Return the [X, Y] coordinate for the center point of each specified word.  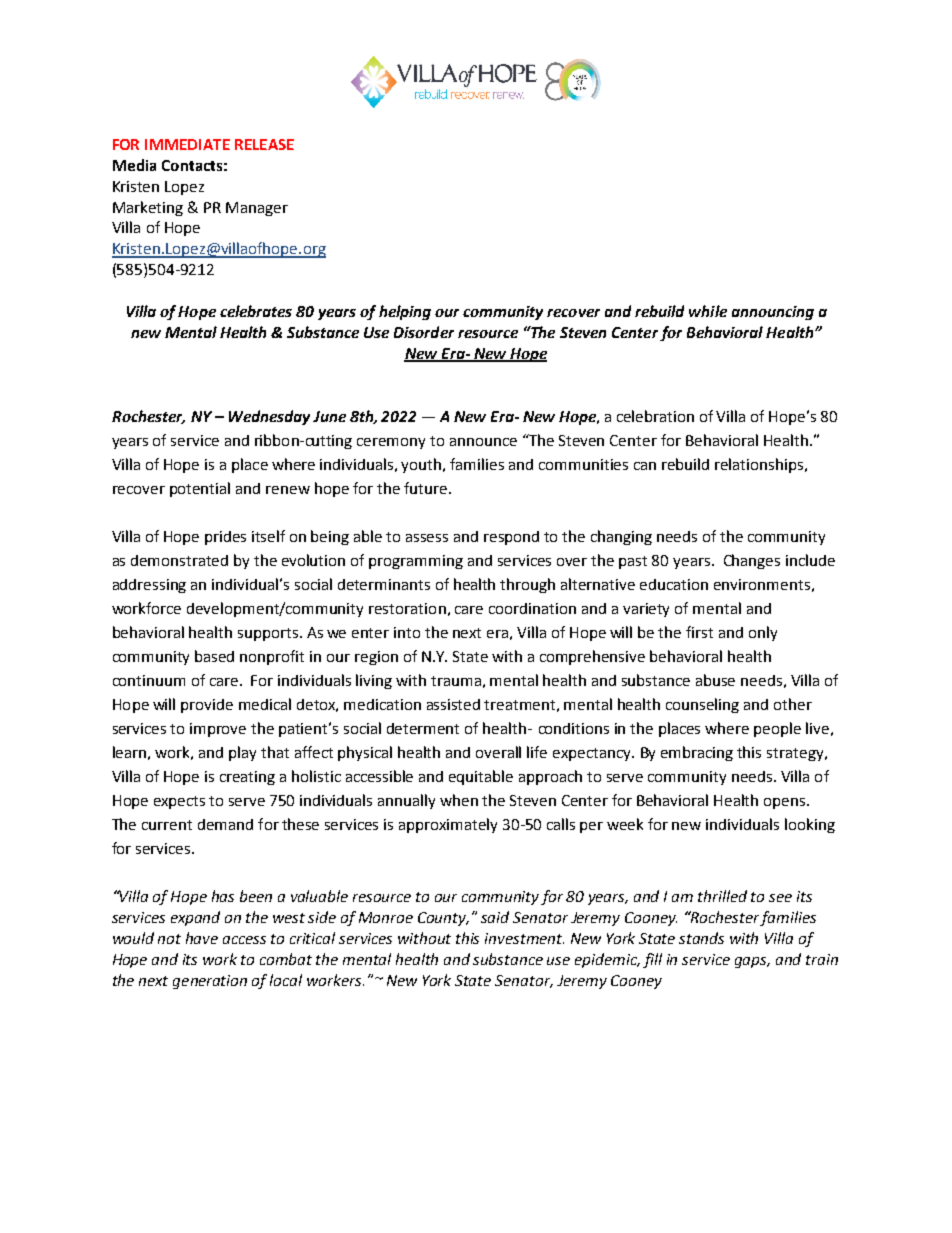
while [708, 311]
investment [524, 938]
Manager [257, 209]
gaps [752, 962]
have [202, 938]
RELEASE [264, 144]
